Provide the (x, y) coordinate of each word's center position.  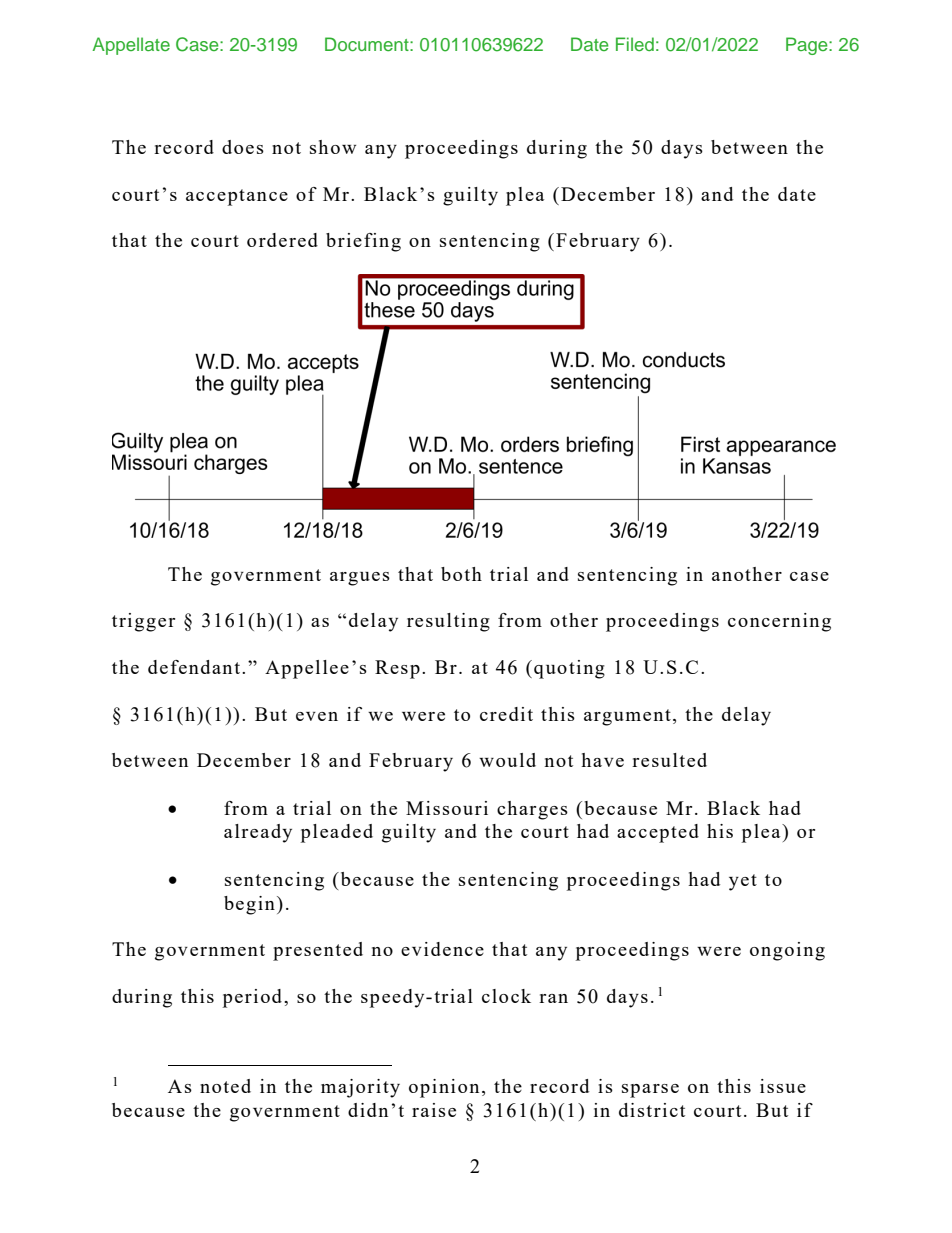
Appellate (131, 46)
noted (225, 1086)
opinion (444, 1088)
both (461, 574)
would (507, 760)
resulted (669, 760)
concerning (779, 622)
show (333, 147)
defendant (194, 667)
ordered (282, 240)
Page (808, 46)
